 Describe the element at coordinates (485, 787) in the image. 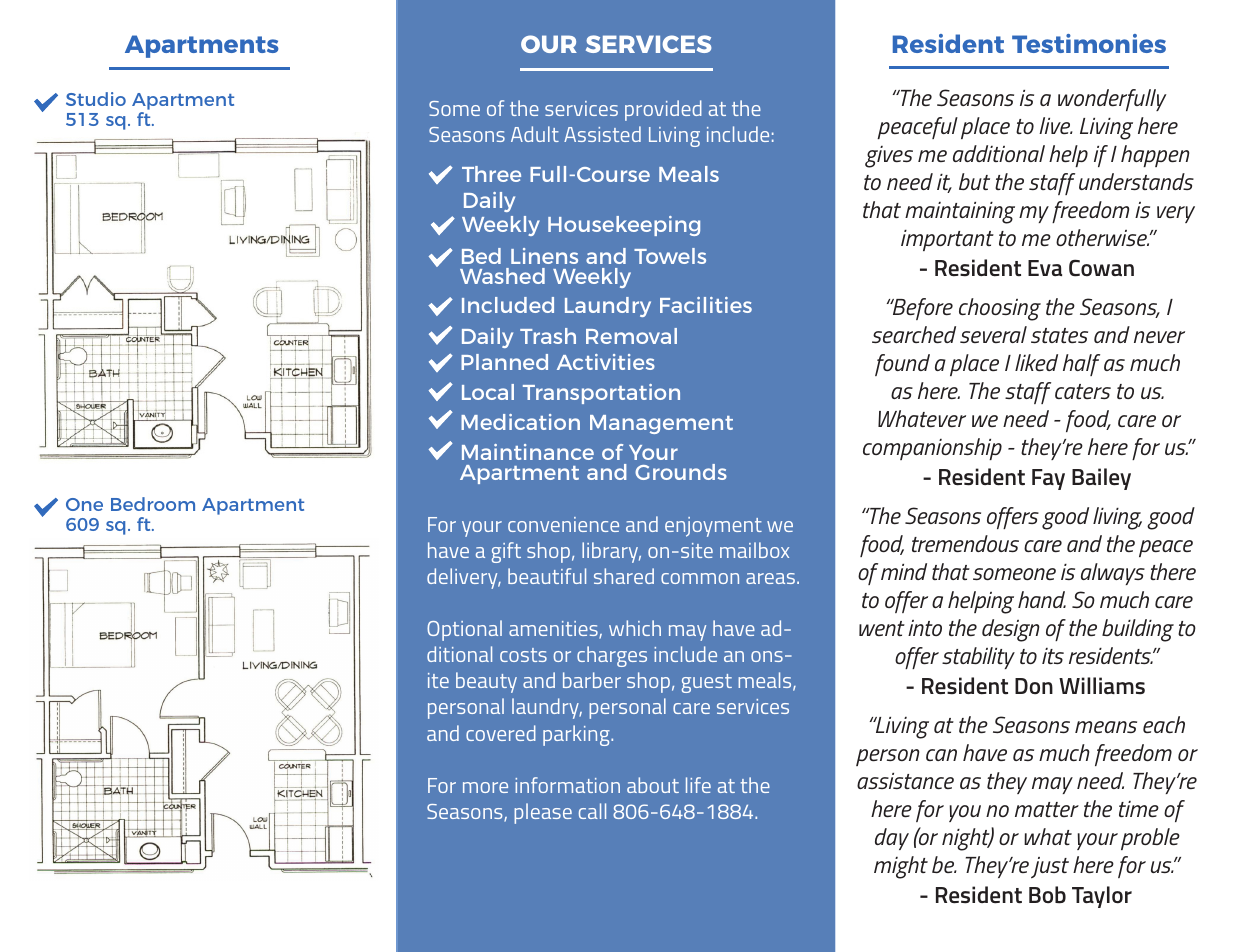

I see `more` at that location.
